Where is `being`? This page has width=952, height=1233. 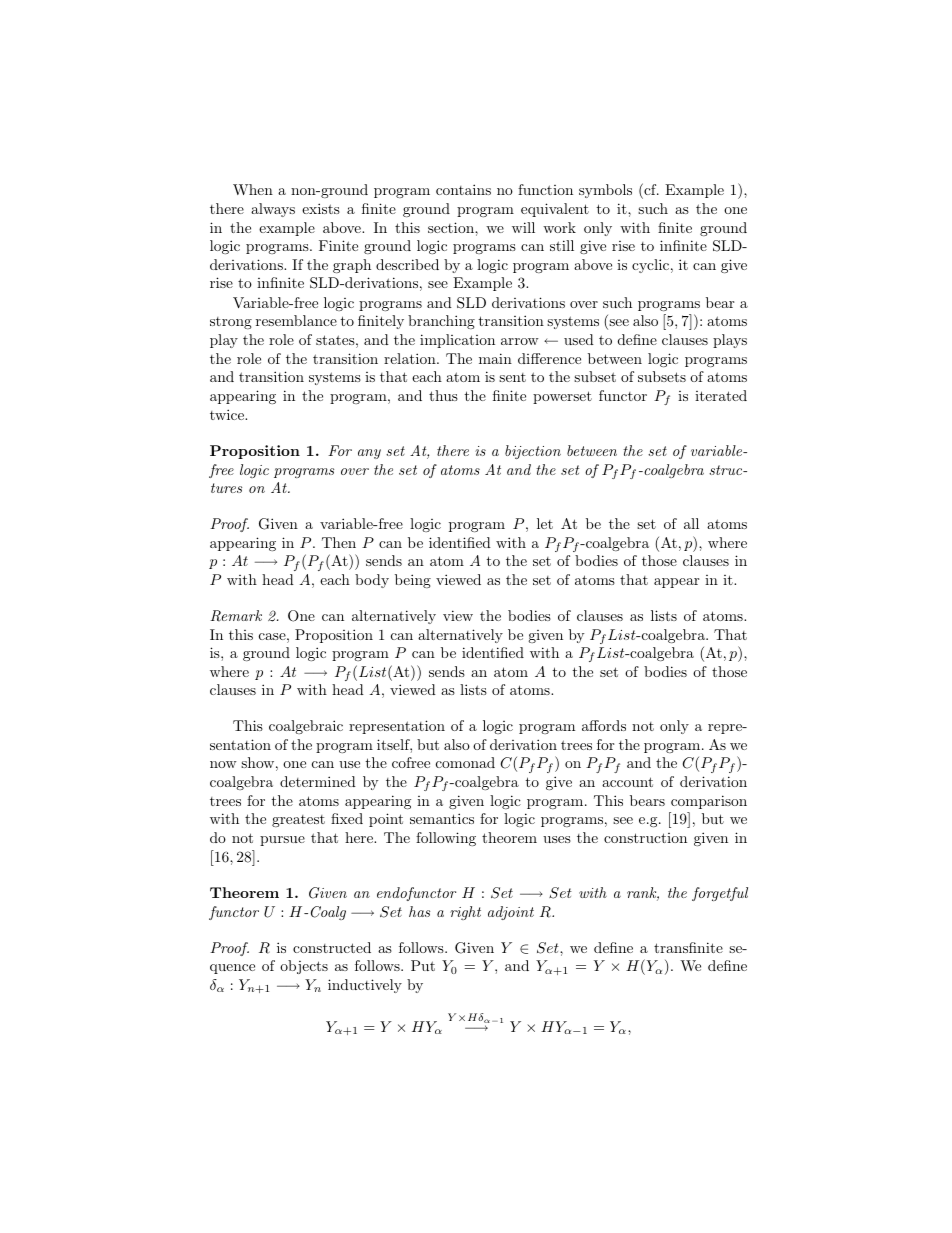
being is located at coordinates (413, 581).
